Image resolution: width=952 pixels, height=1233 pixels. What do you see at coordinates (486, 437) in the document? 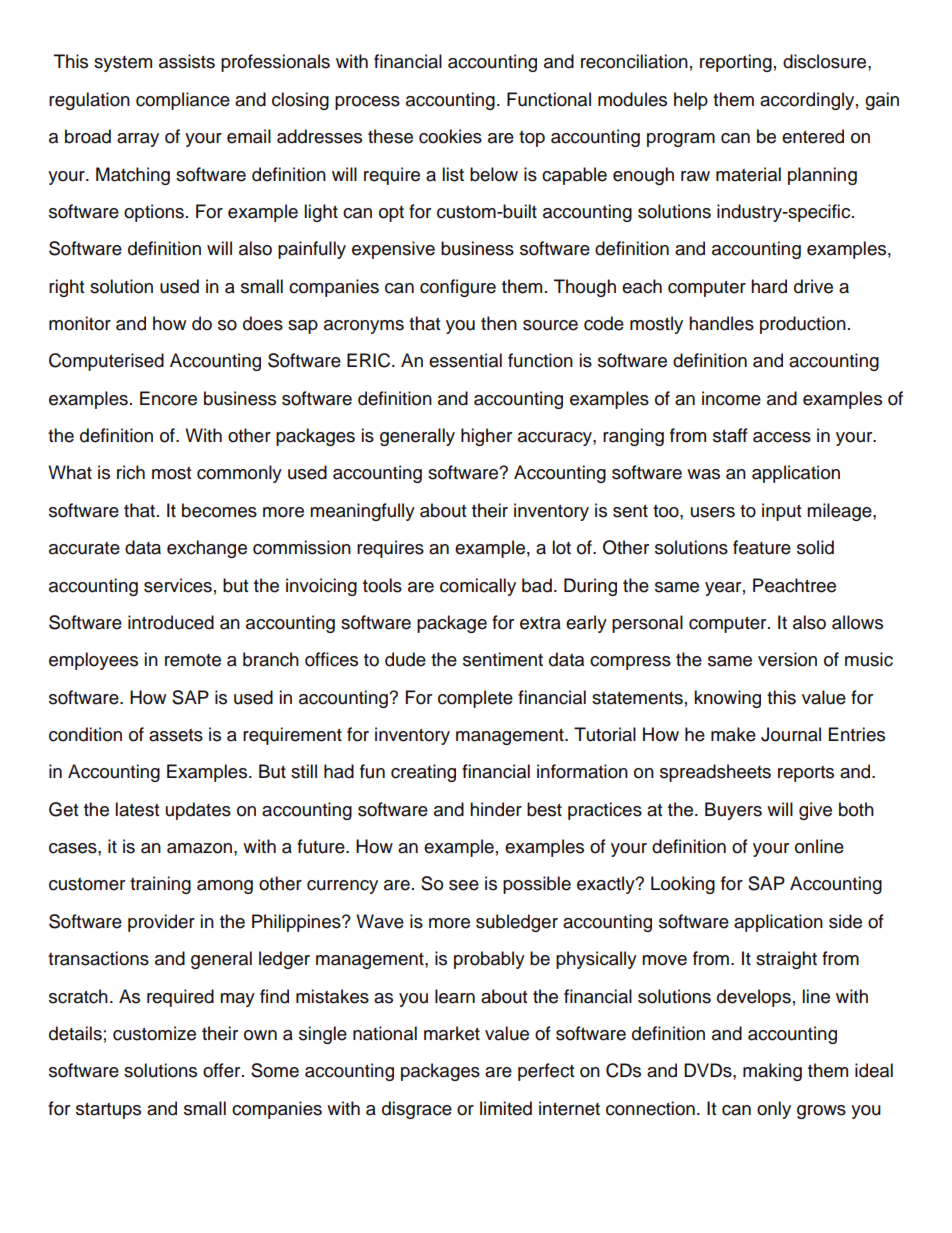
I see `higher` at bounding box center [486, 437].
